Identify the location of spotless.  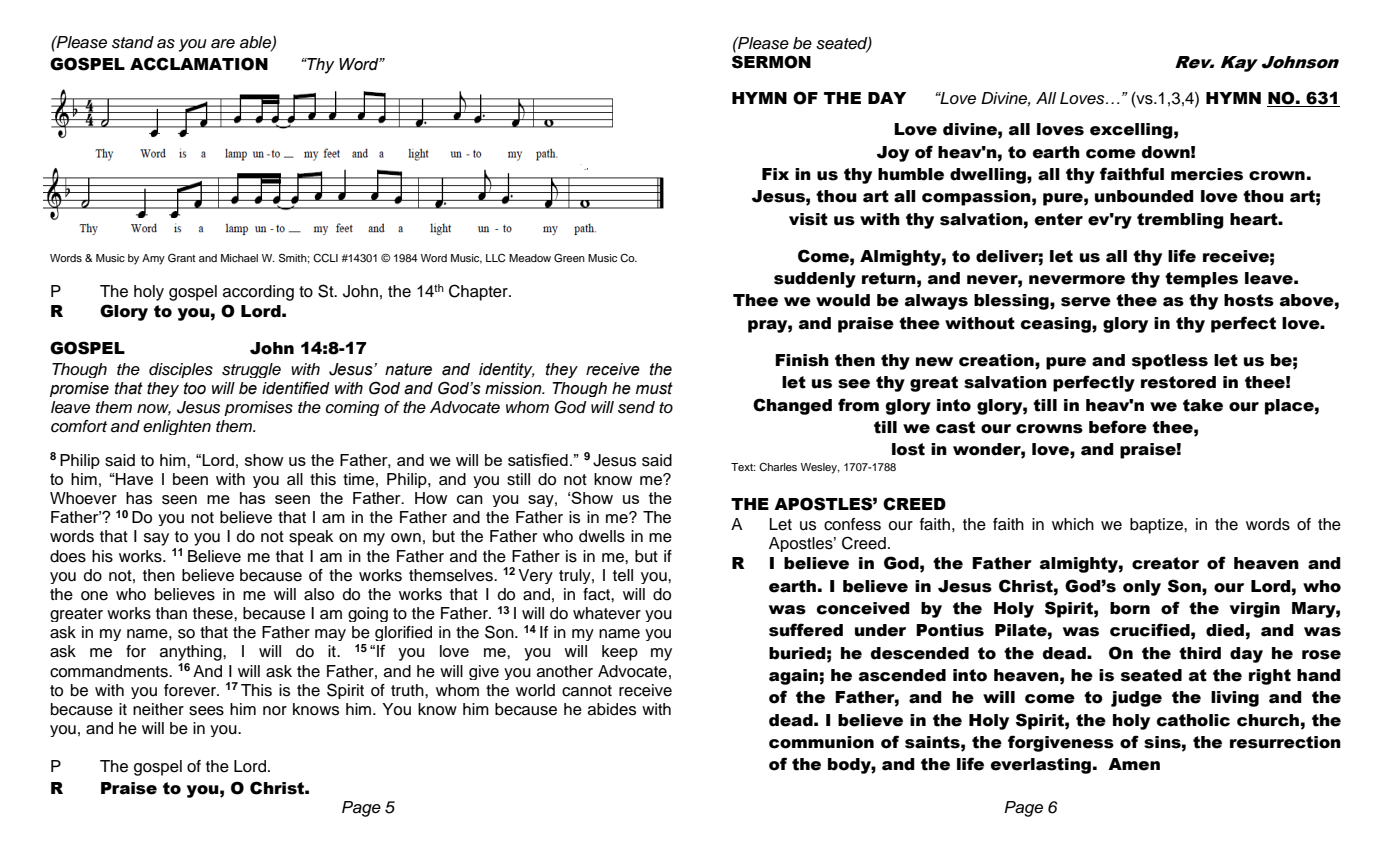
(1170, 362).
